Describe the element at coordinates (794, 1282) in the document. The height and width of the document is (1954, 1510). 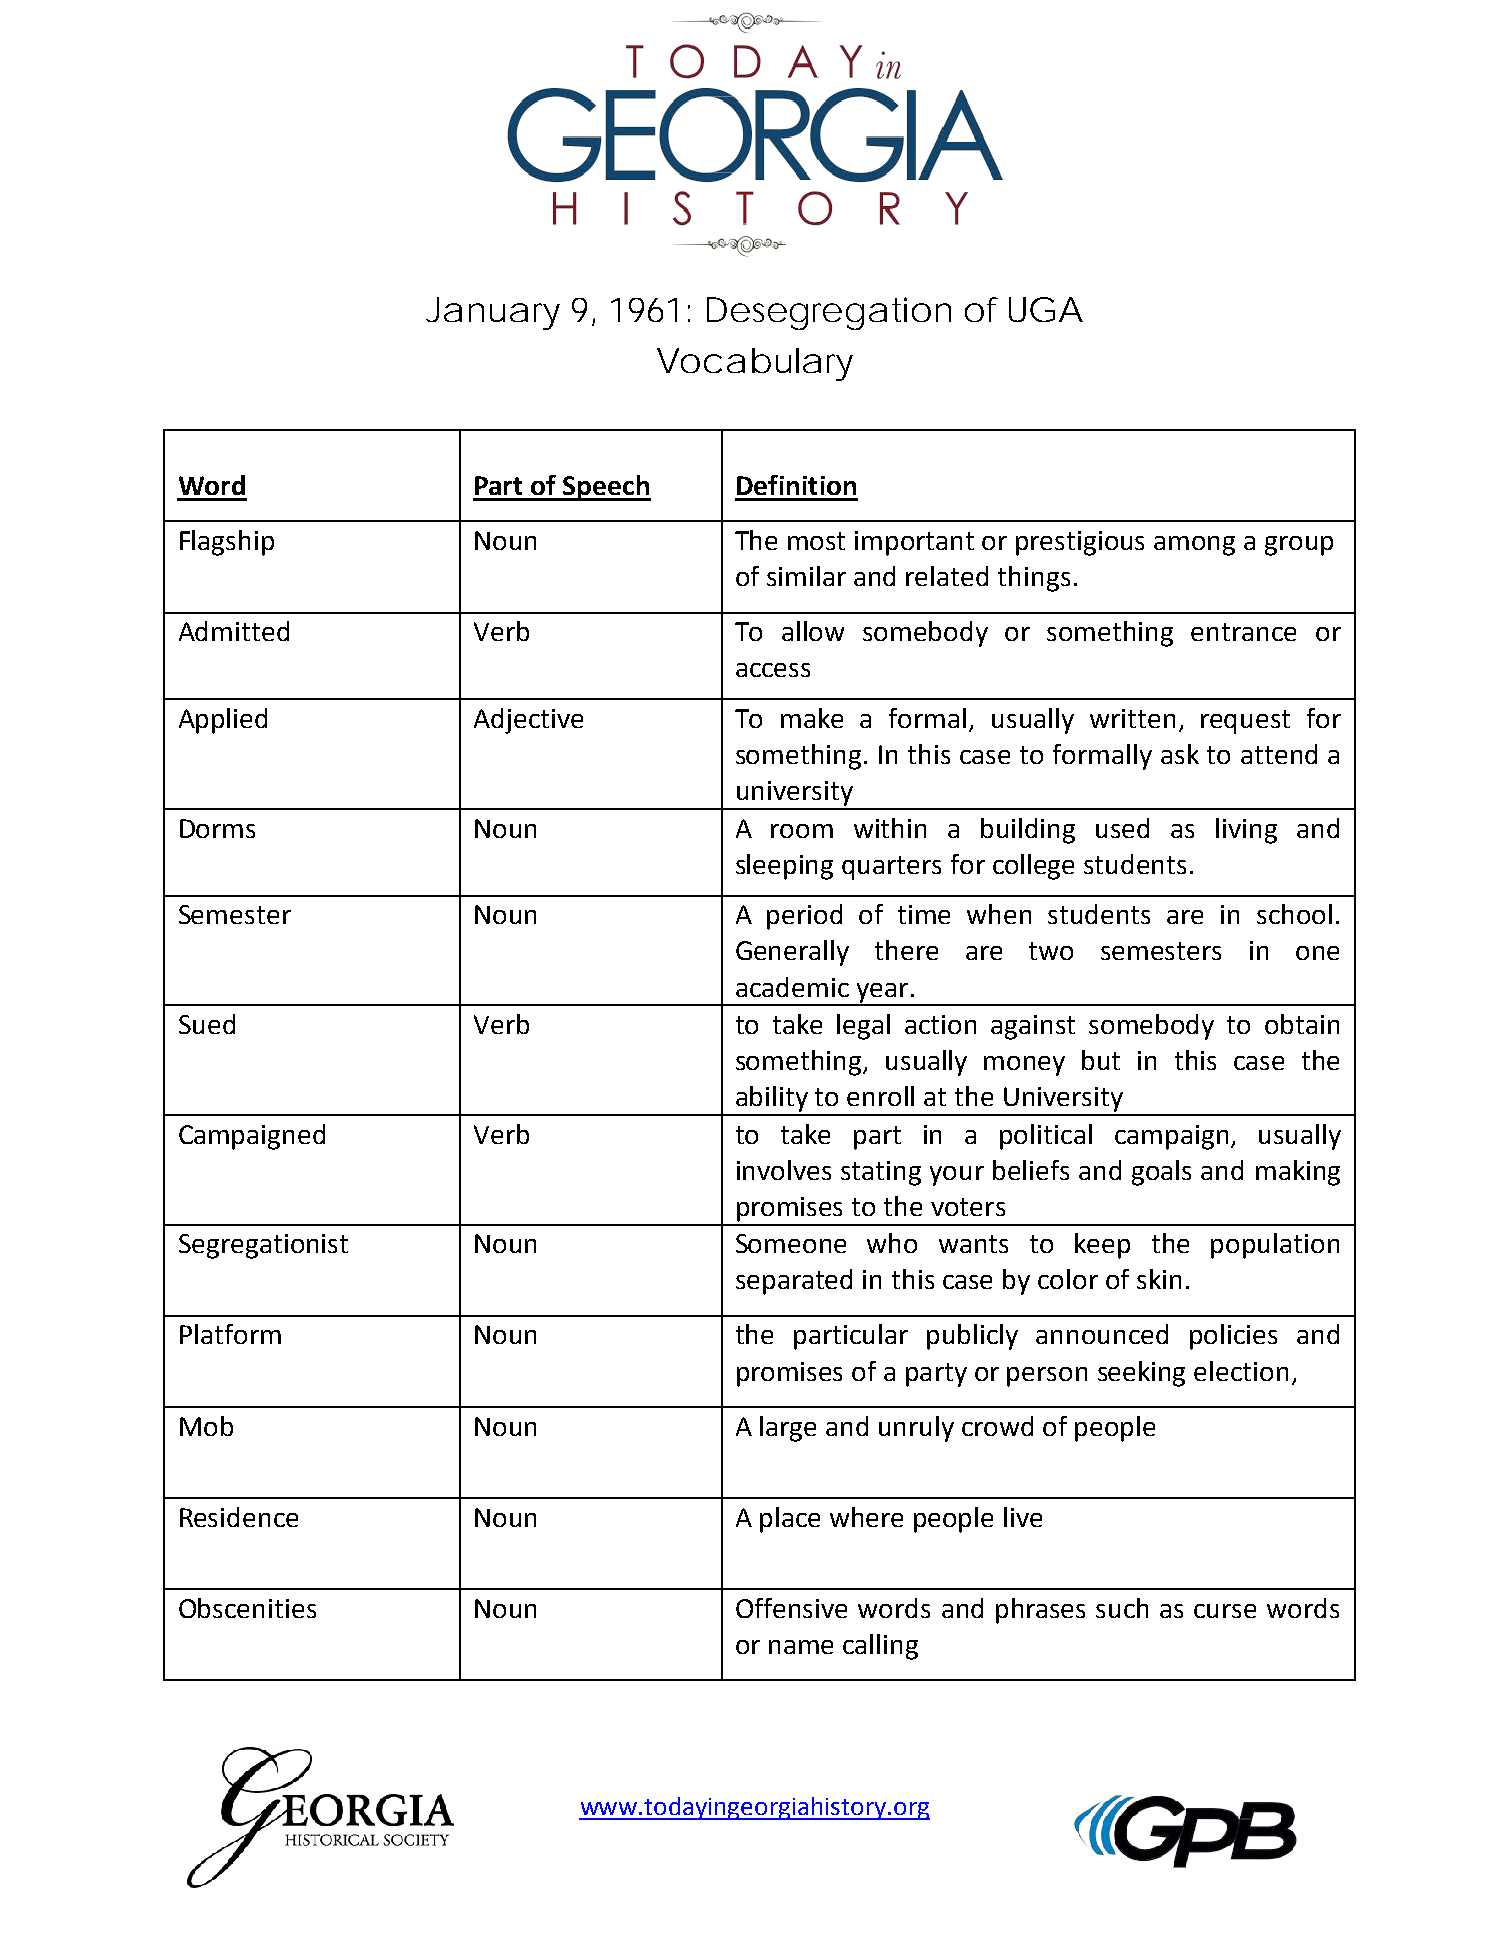
I see `separated` at that location.
